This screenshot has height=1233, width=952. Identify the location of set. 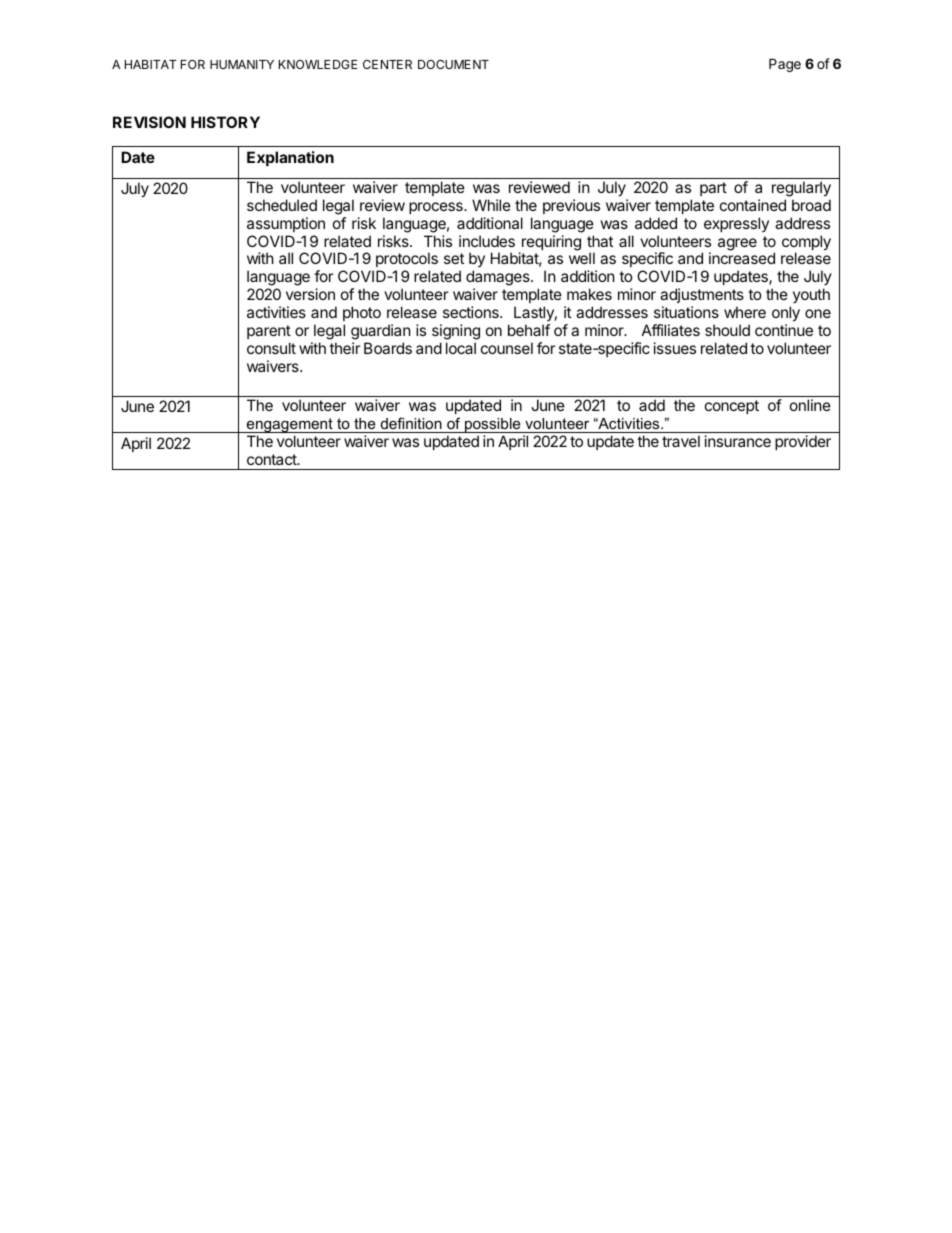
(454, 258).
